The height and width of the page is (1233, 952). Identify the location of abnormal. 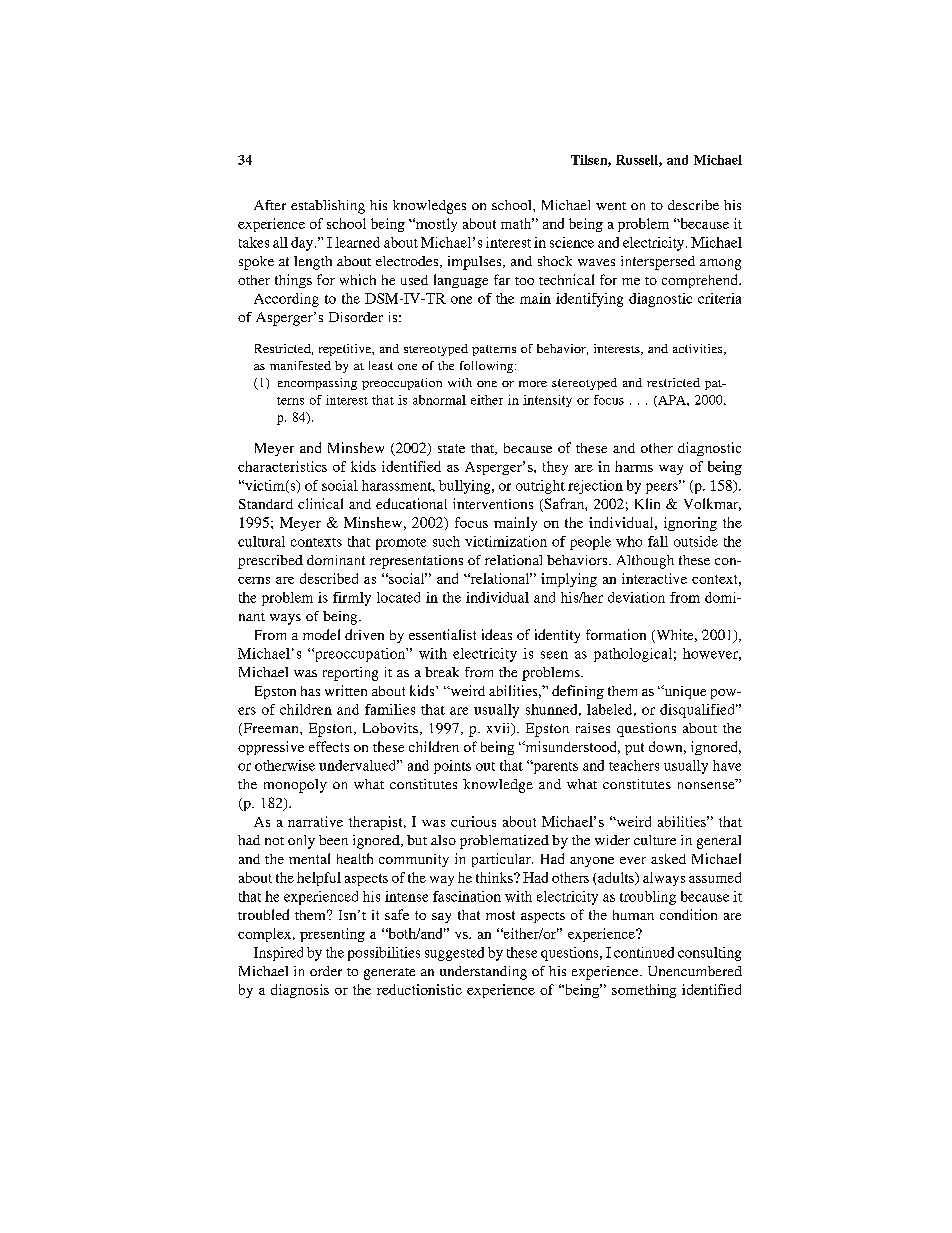
(439, 400).
